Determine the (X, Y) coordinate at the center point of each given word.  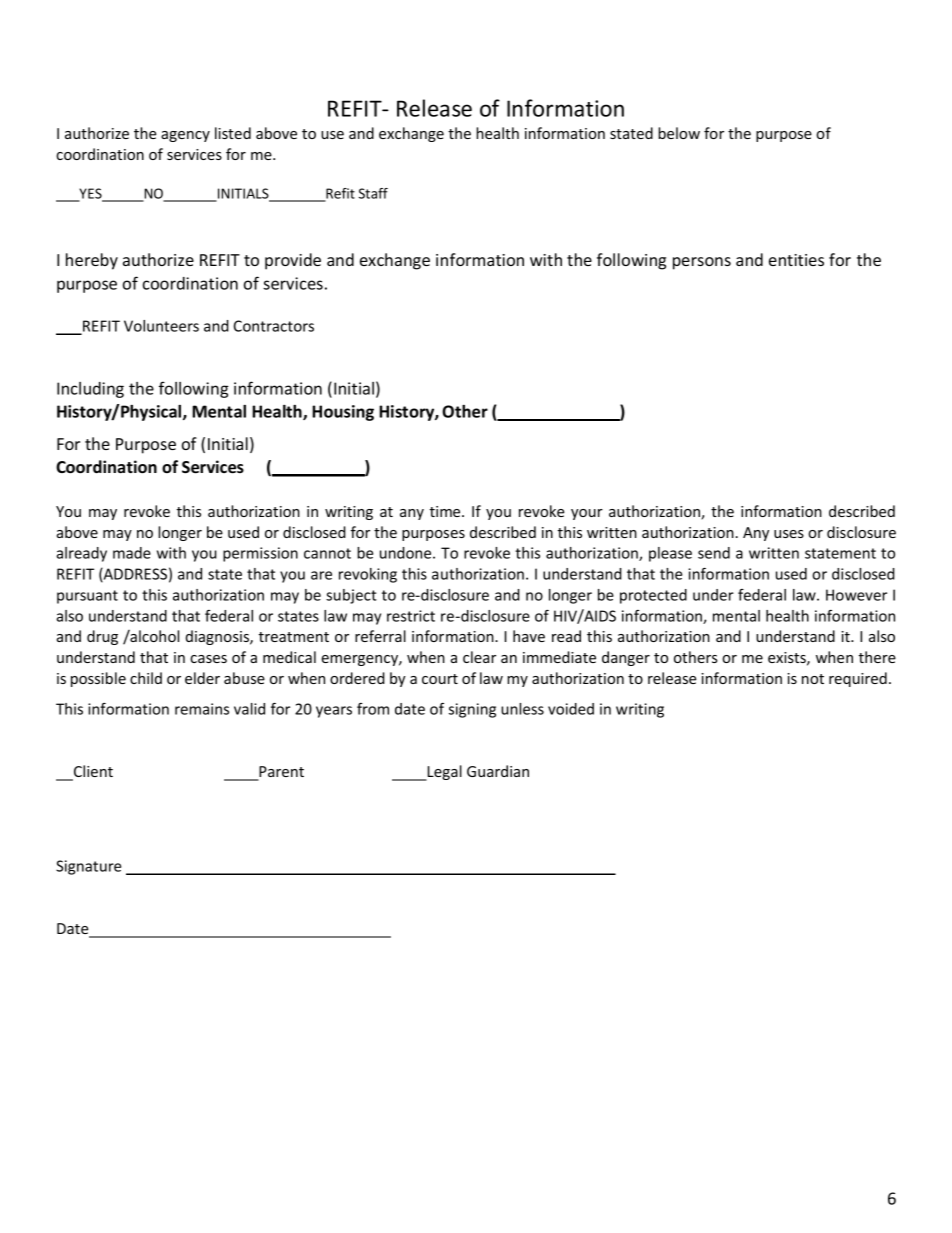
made (132, 553)
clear (479, 657)
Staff (373, 193)
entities (796, 260)
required (858, 679)
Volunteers (161, 326)
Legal (443, 773)
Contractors (274, 326)
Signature (88, 867)
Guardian (498, 771)
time (446, 511)
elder (202, 678)
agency (185, 136)
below (679, 133)
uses (789, 534)
